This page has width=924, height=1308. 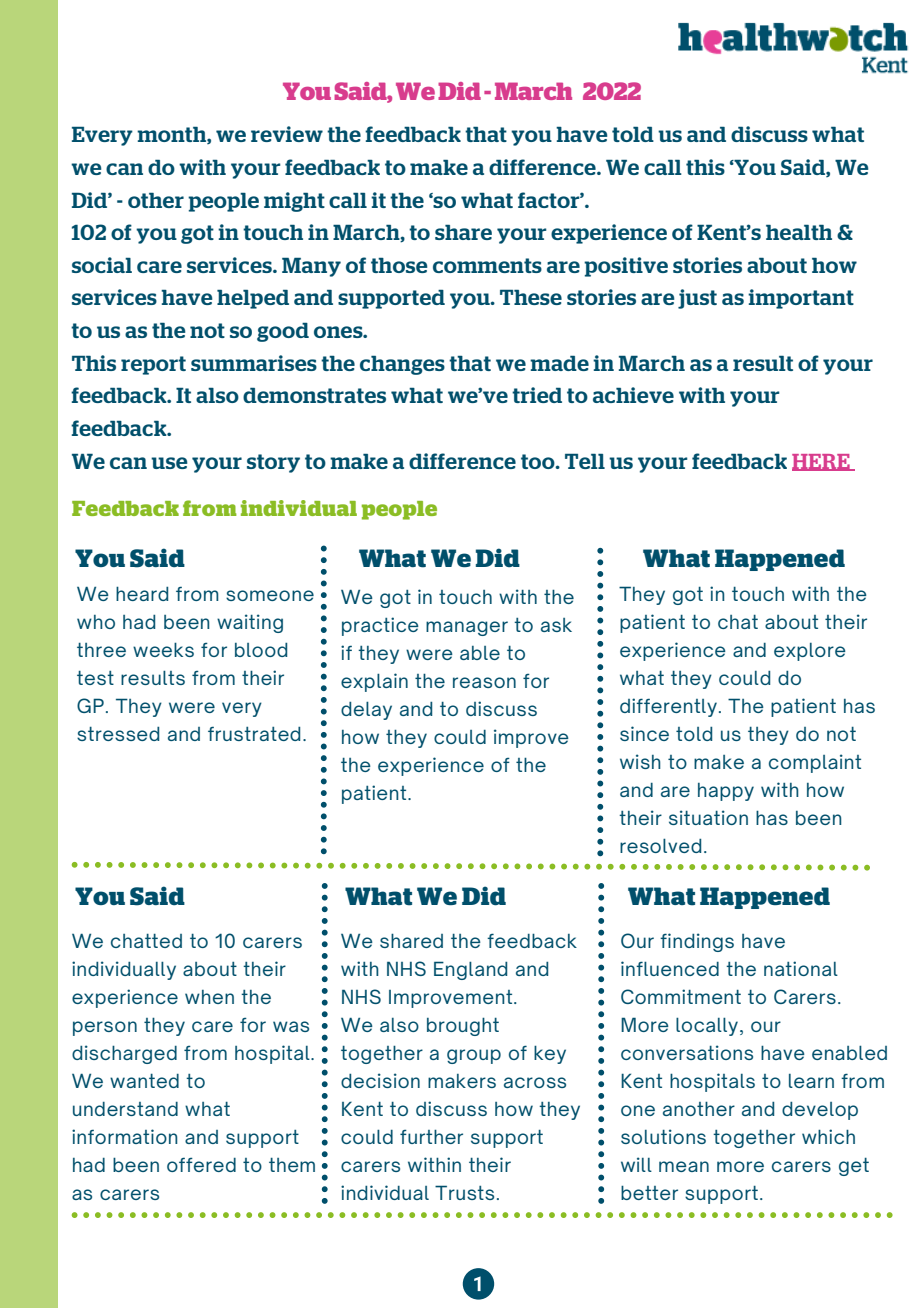 I want to click on weeks, so click(x=163, y=649).
